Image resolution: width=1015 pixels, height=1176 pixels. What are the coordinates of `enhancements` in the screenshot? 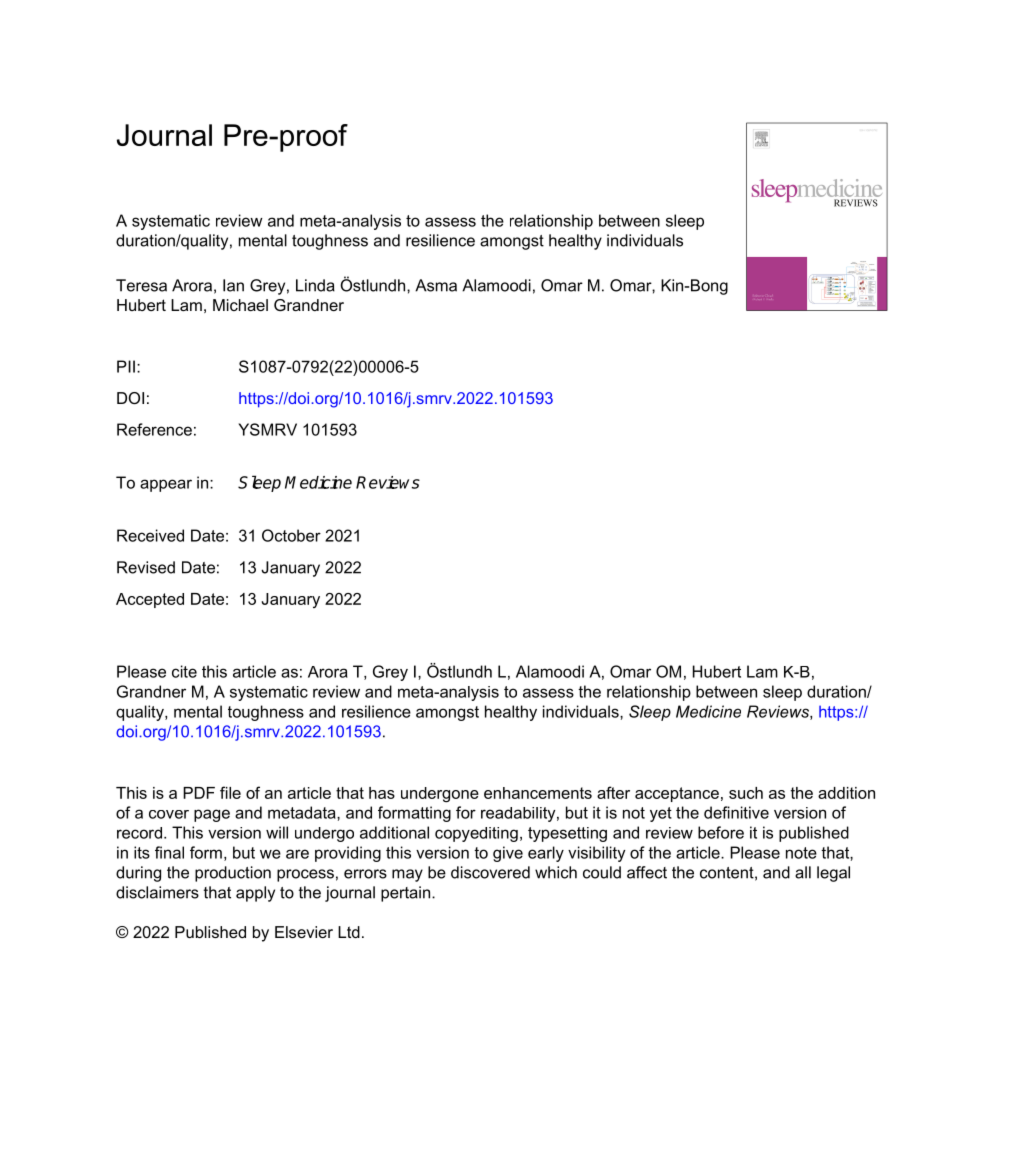 It's located at (538, 793).
